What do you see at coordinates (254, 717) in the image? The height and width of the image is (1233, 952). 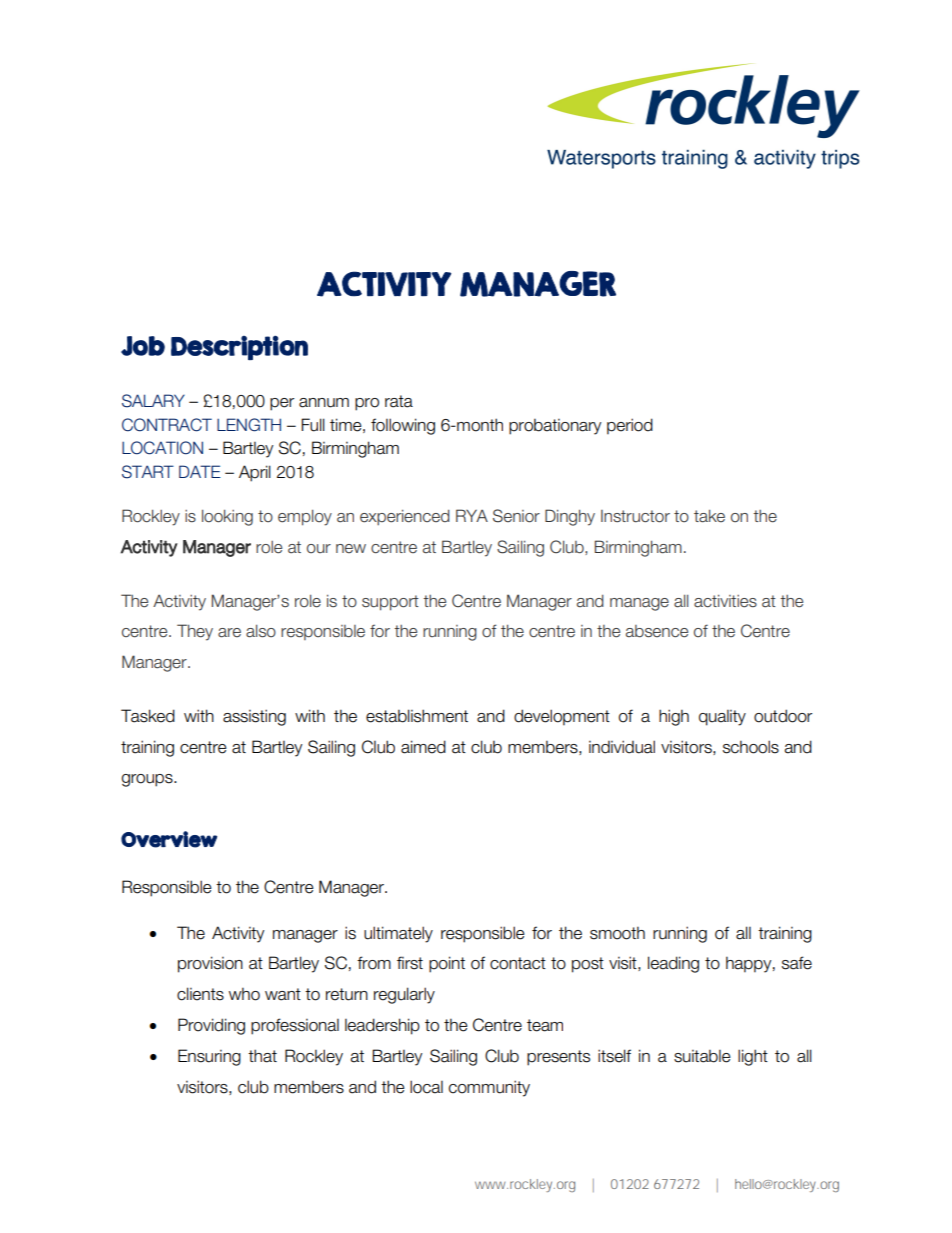 I see `assisting` at bounding box center [254, 717].
